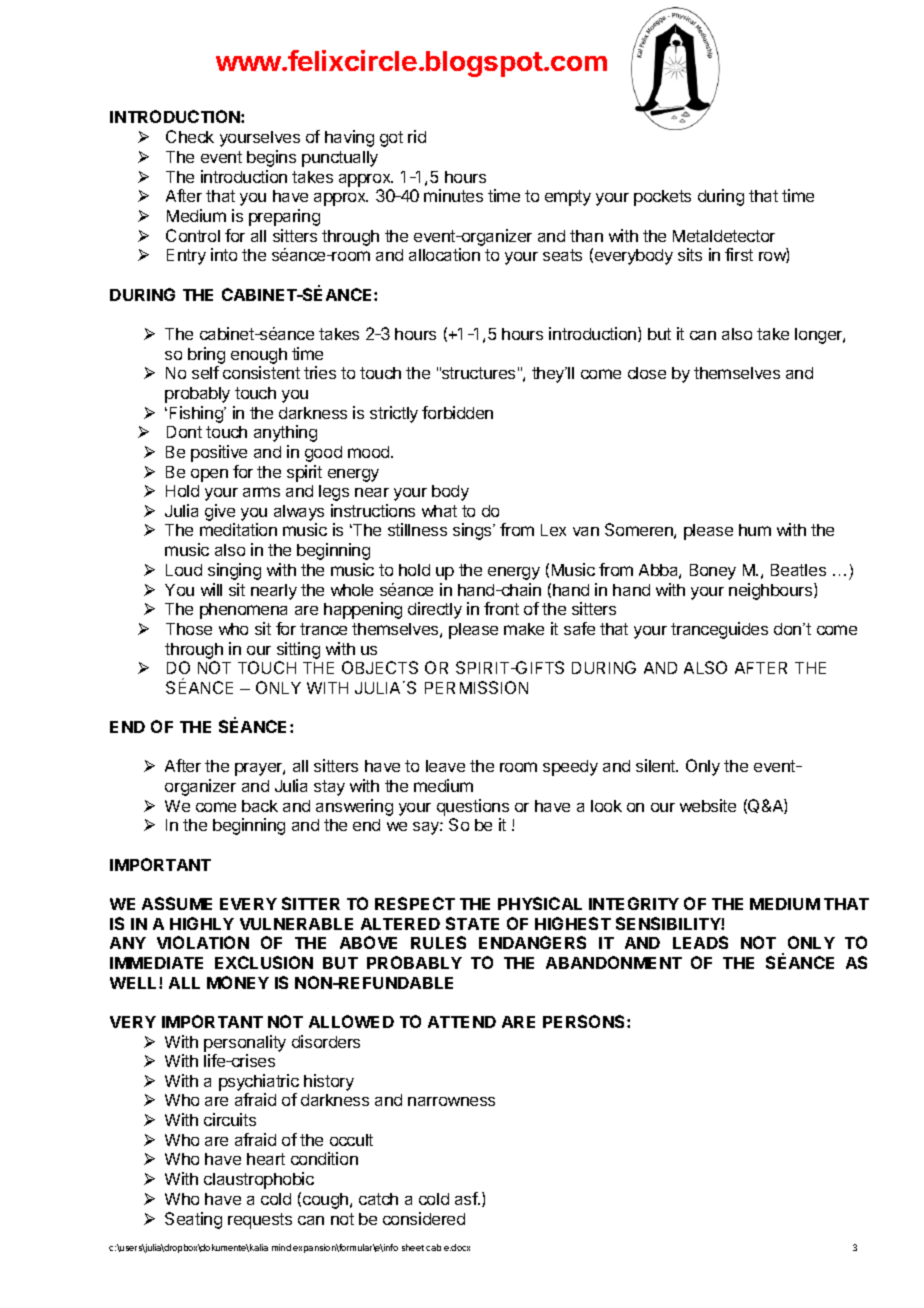  I want to click on structures, so click(477, 373).
